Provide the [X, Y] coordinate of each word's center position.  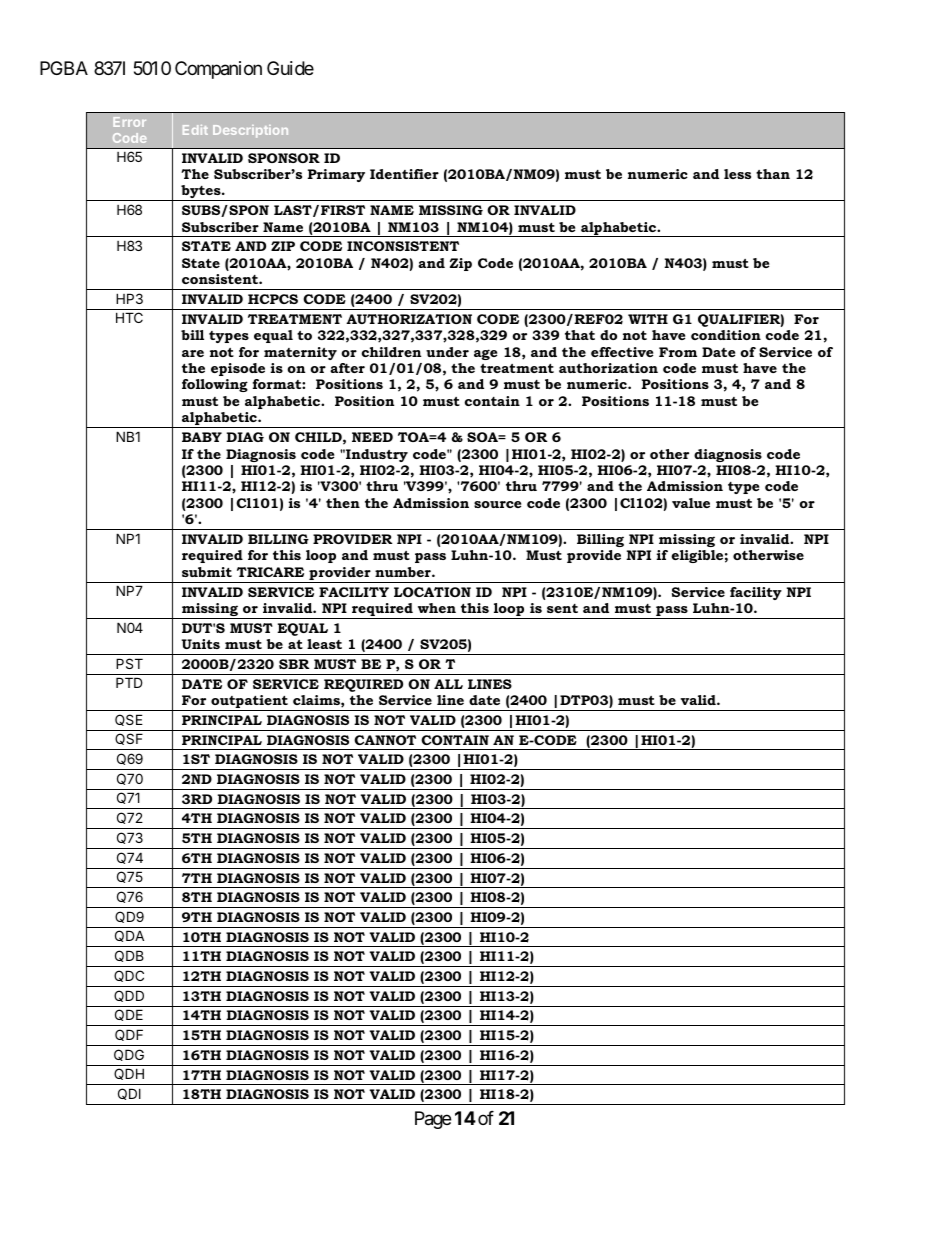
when [437, 608]
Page [433, 1120]
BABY [202, 437]
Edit [195, 130]
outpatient [249, 703]
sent [562, 608]
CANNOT [385, 740]
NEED [372, 437]
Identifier [404, 174]
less [737, 174]
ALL [448, 684]
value [691, 503]
